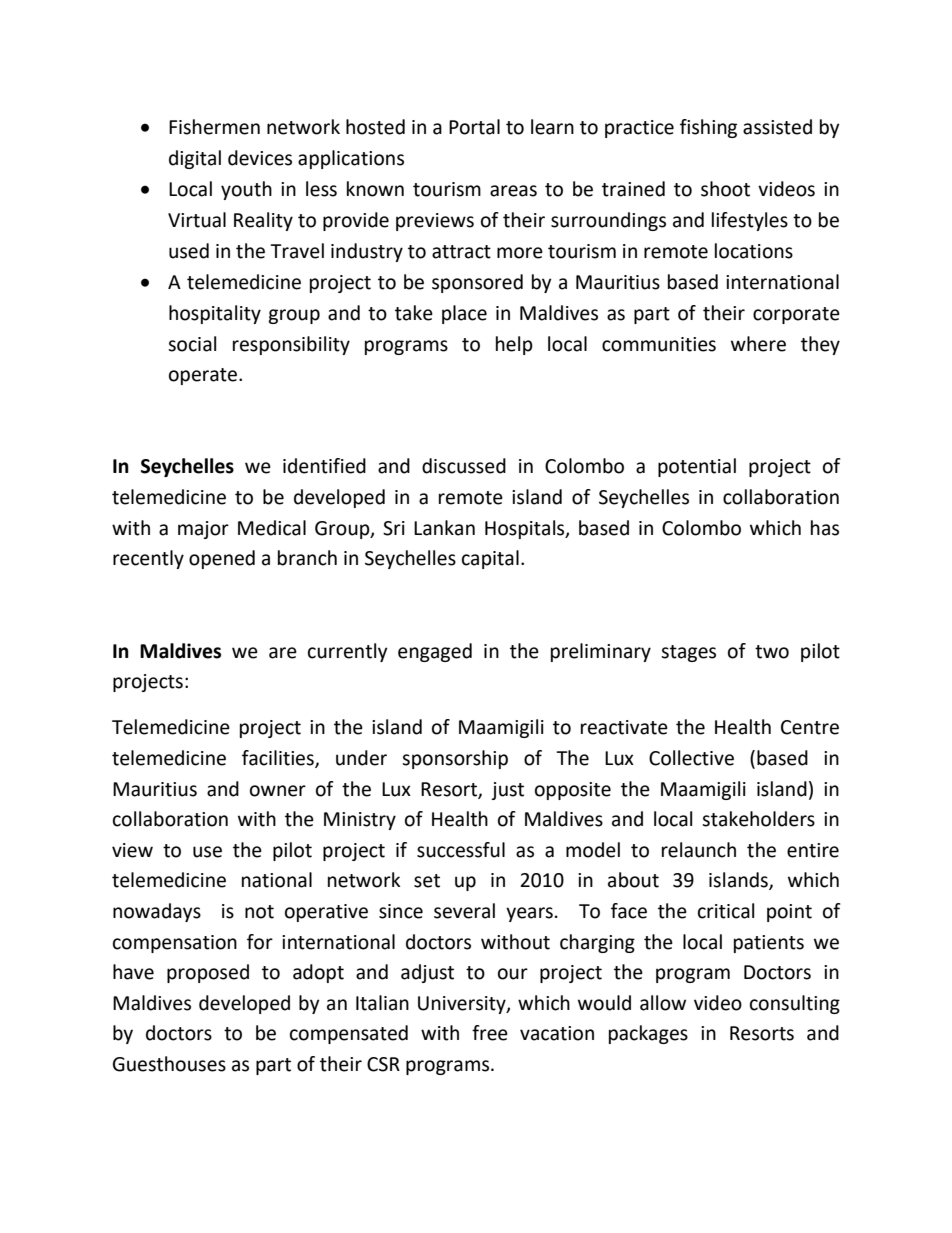  I want to click on digital, so click(195, 159).
